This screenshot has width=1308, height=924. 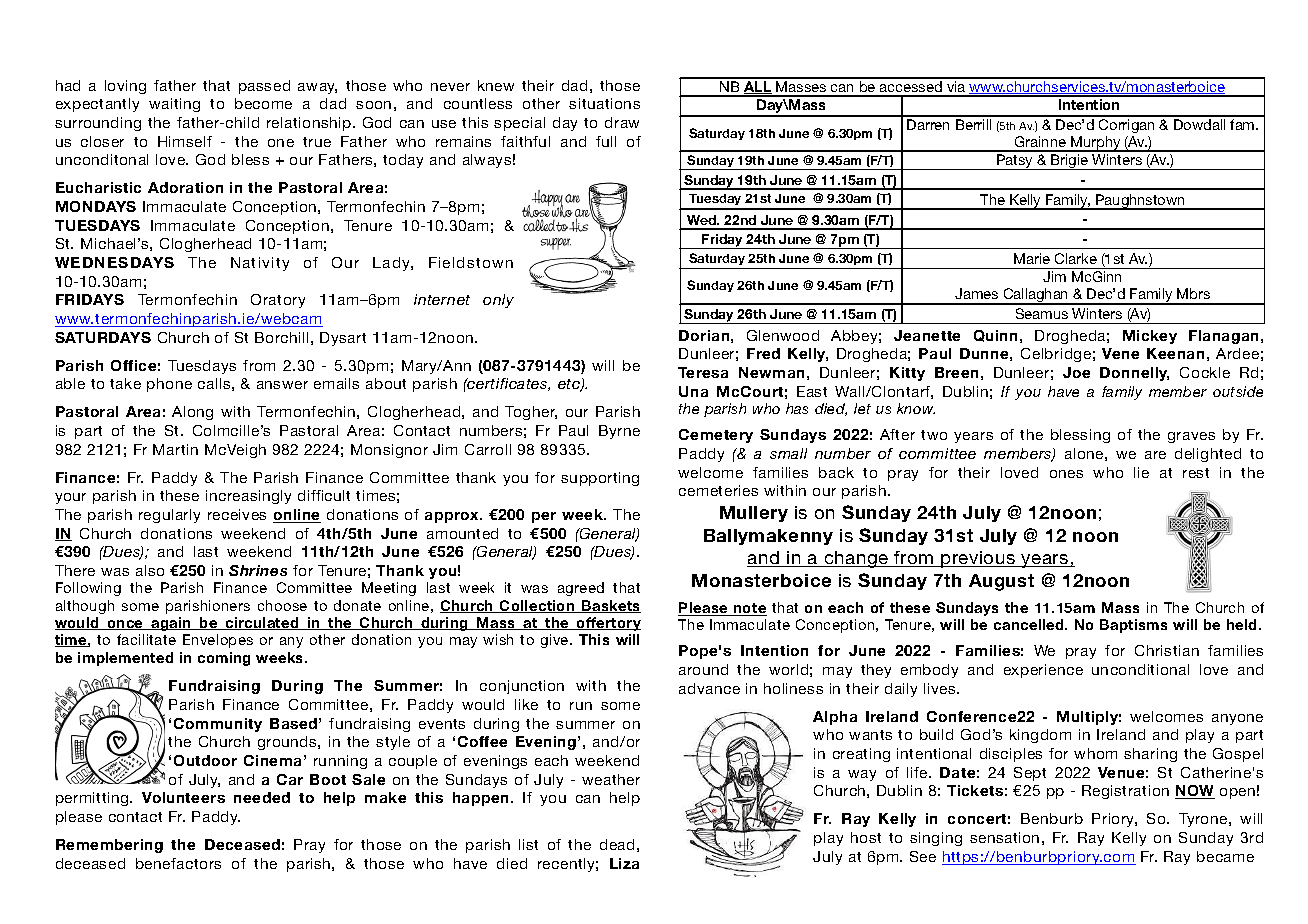 What do you see at coordinates (248, 497) in the screenshot?
I see `increasingly` at bounding box center [248, 497].
